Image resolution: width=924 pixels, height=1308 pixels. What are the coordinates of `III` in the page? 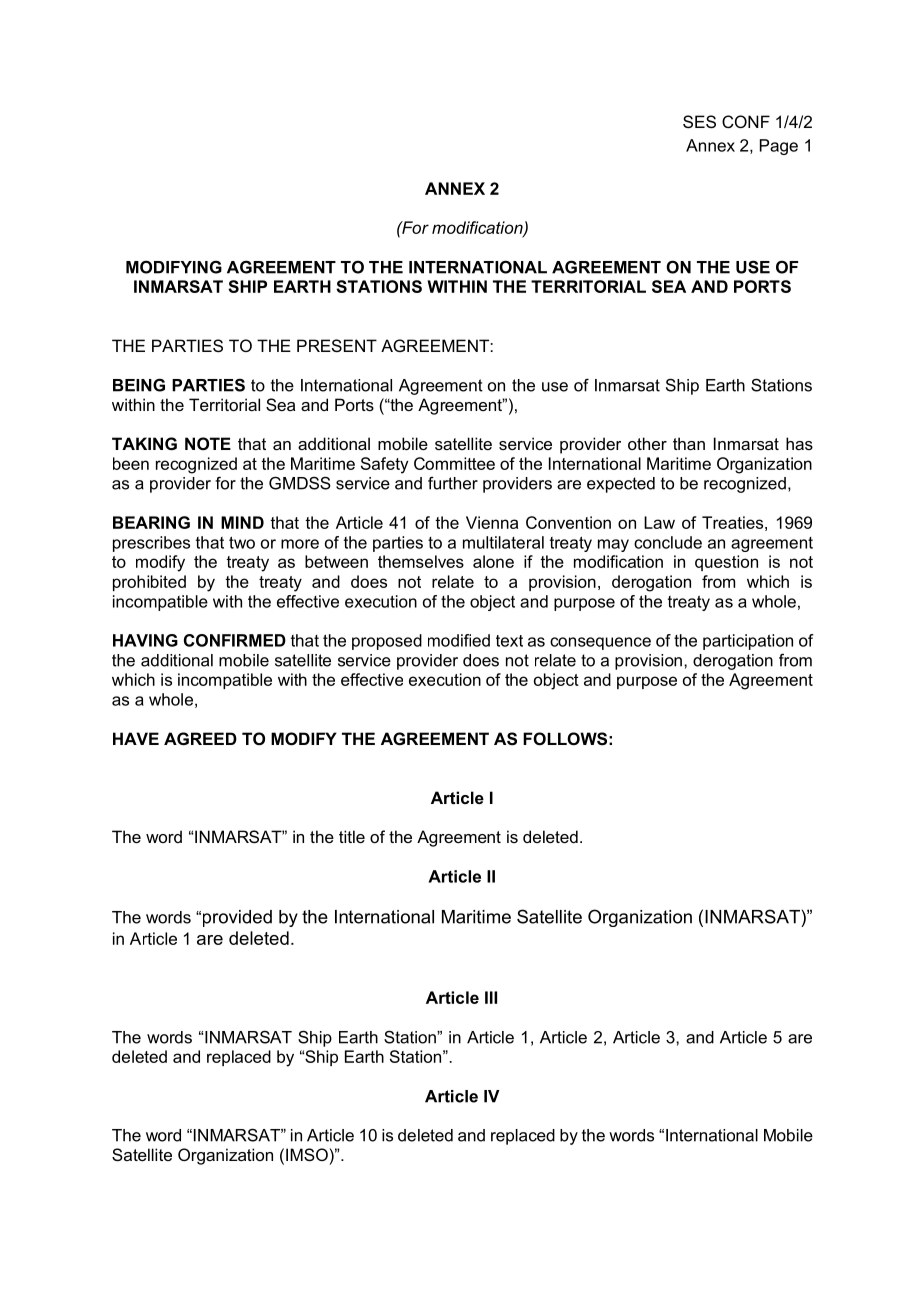 It's located at (491, 997).
